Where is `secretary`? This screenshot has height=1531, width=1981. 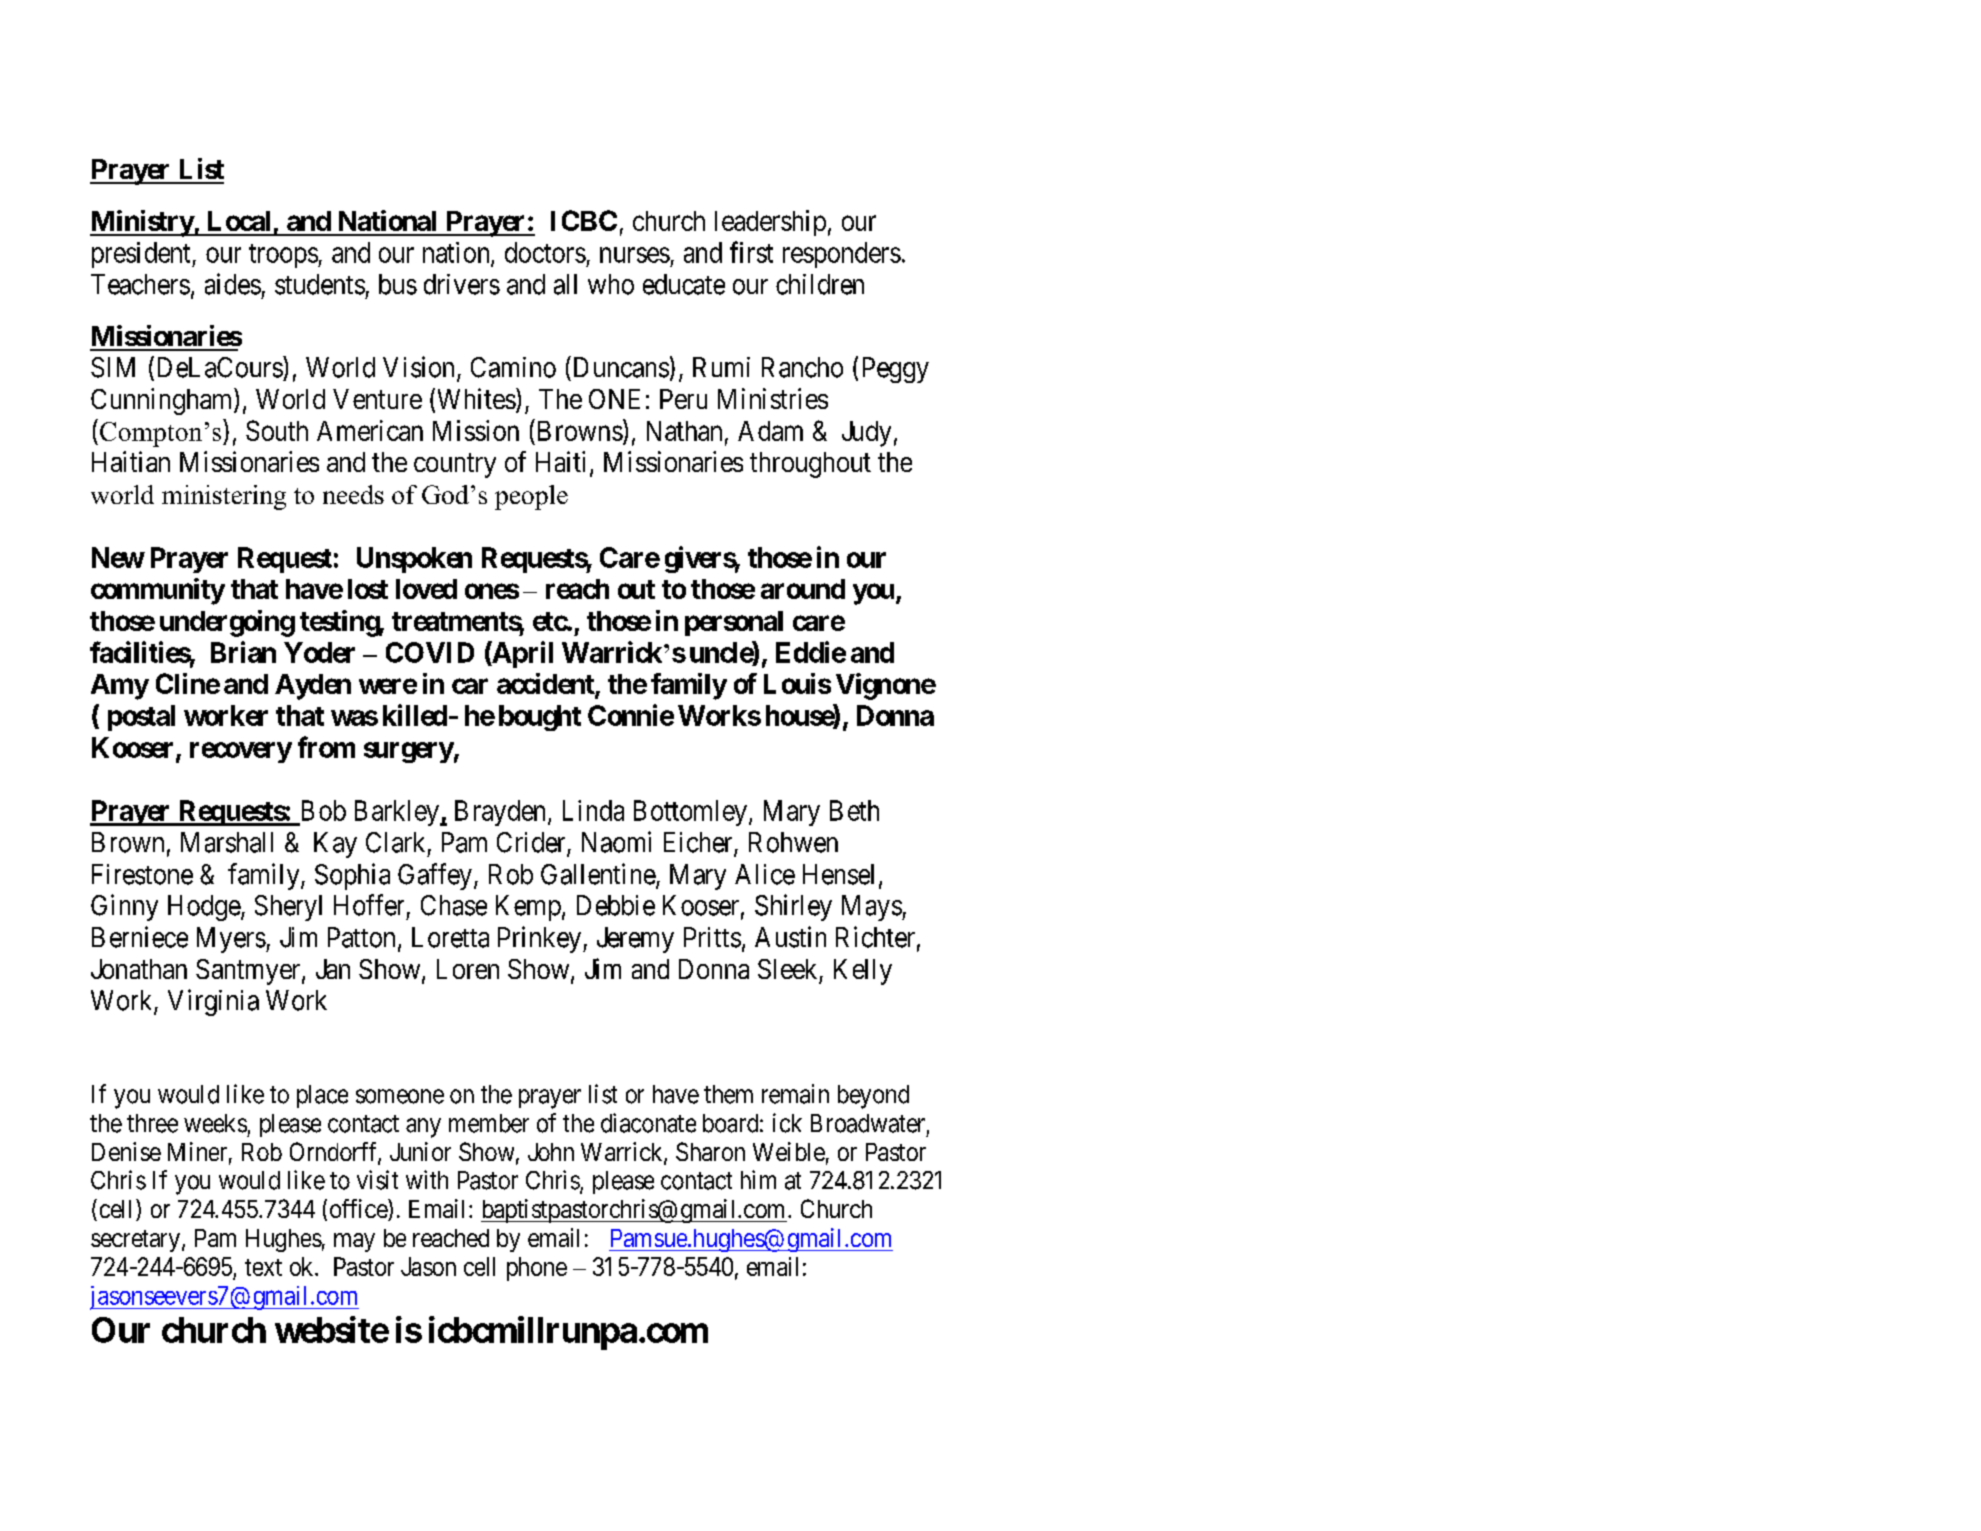 secretary is located at coordinates (135, 1241).
